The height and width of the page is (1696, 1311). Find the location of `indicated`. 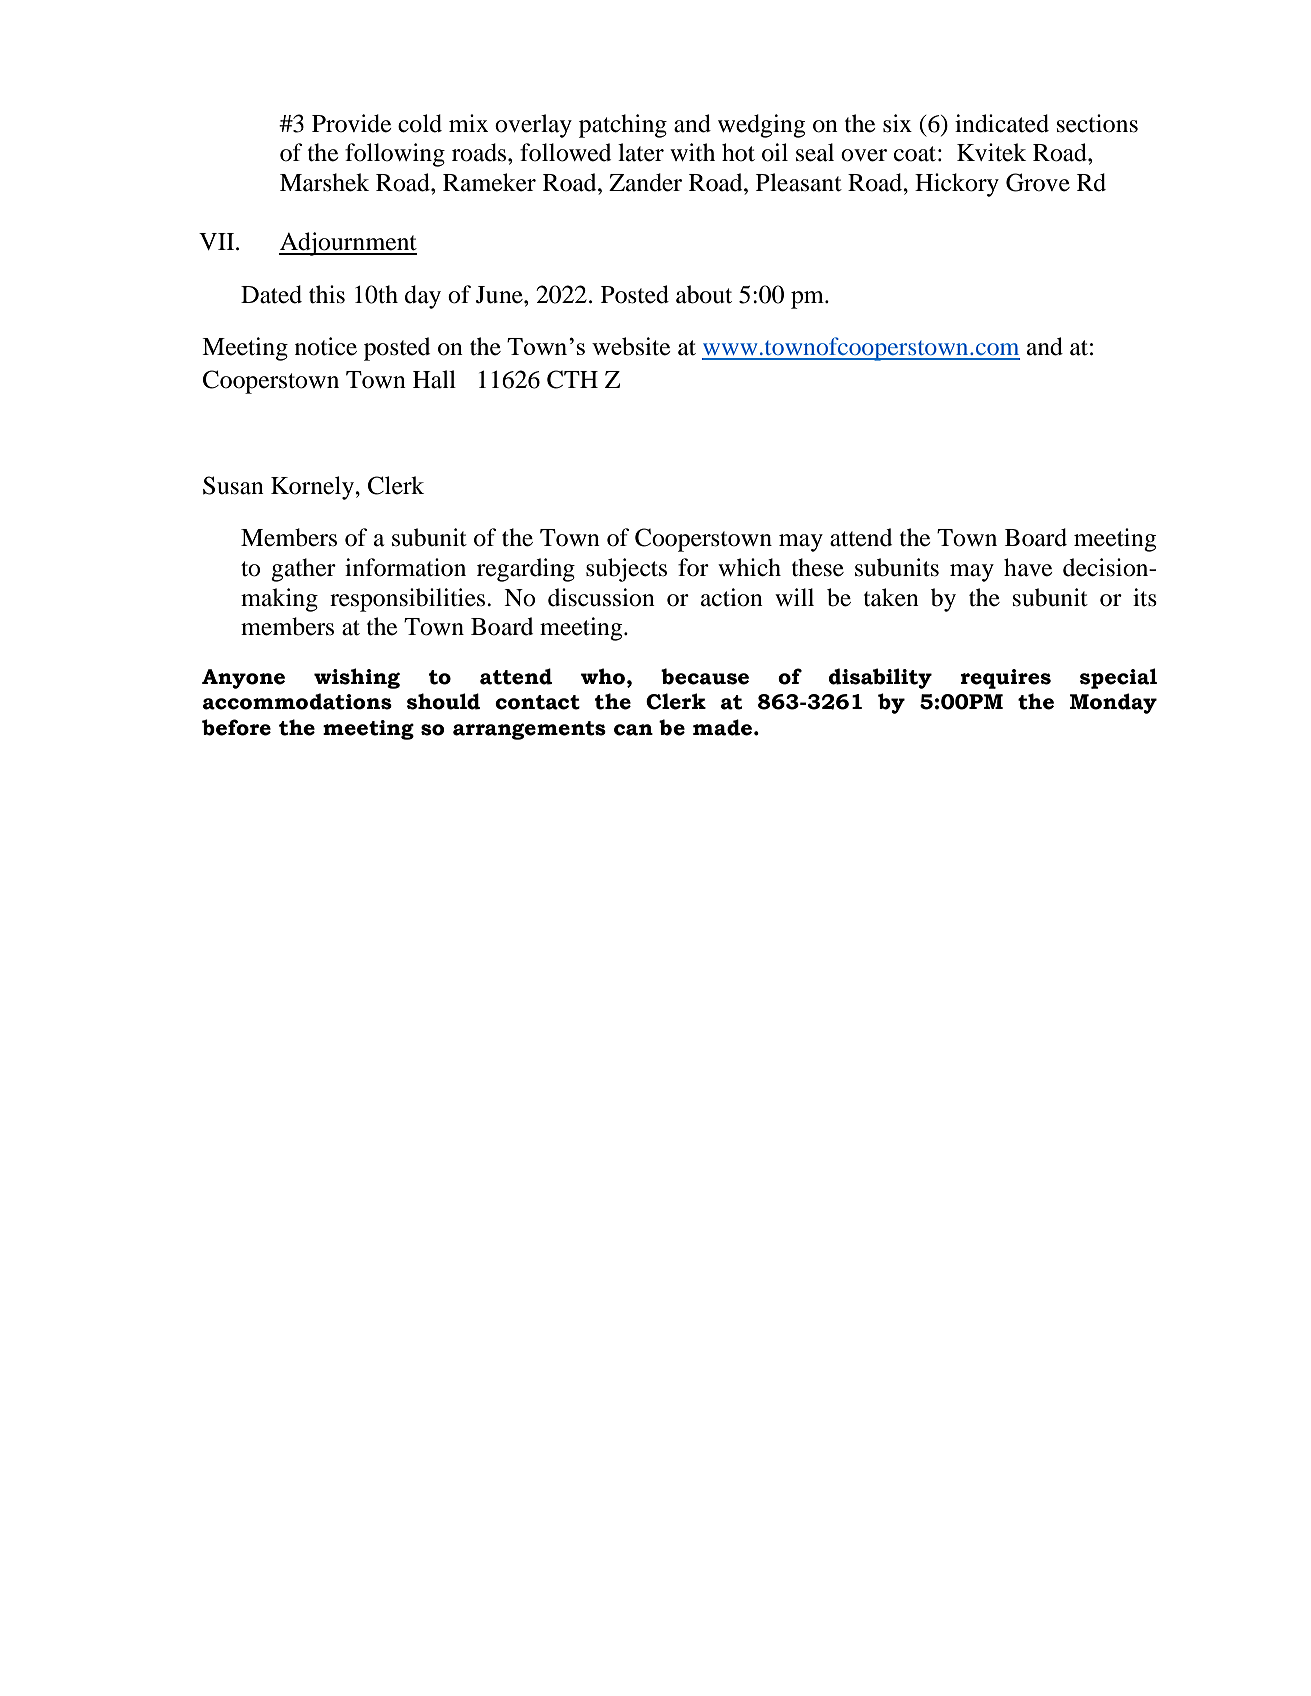

indicated is located at coordinates (1002, 123).
